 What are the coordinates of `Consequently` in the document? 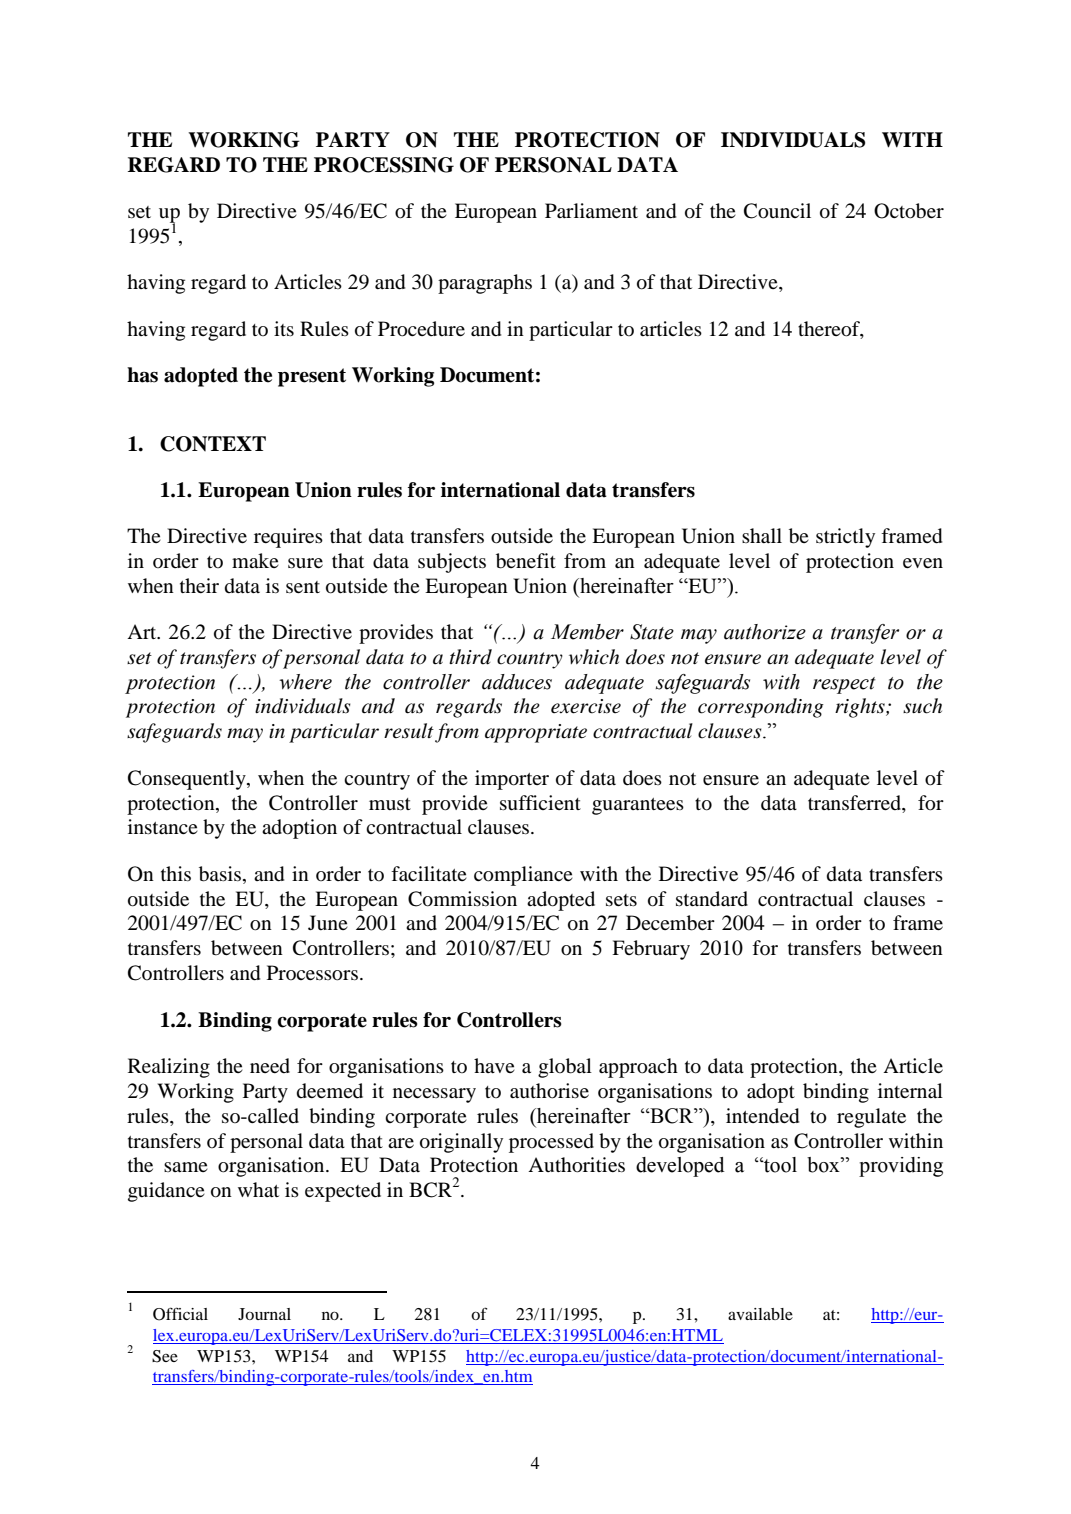 It's located at (188, 780).
